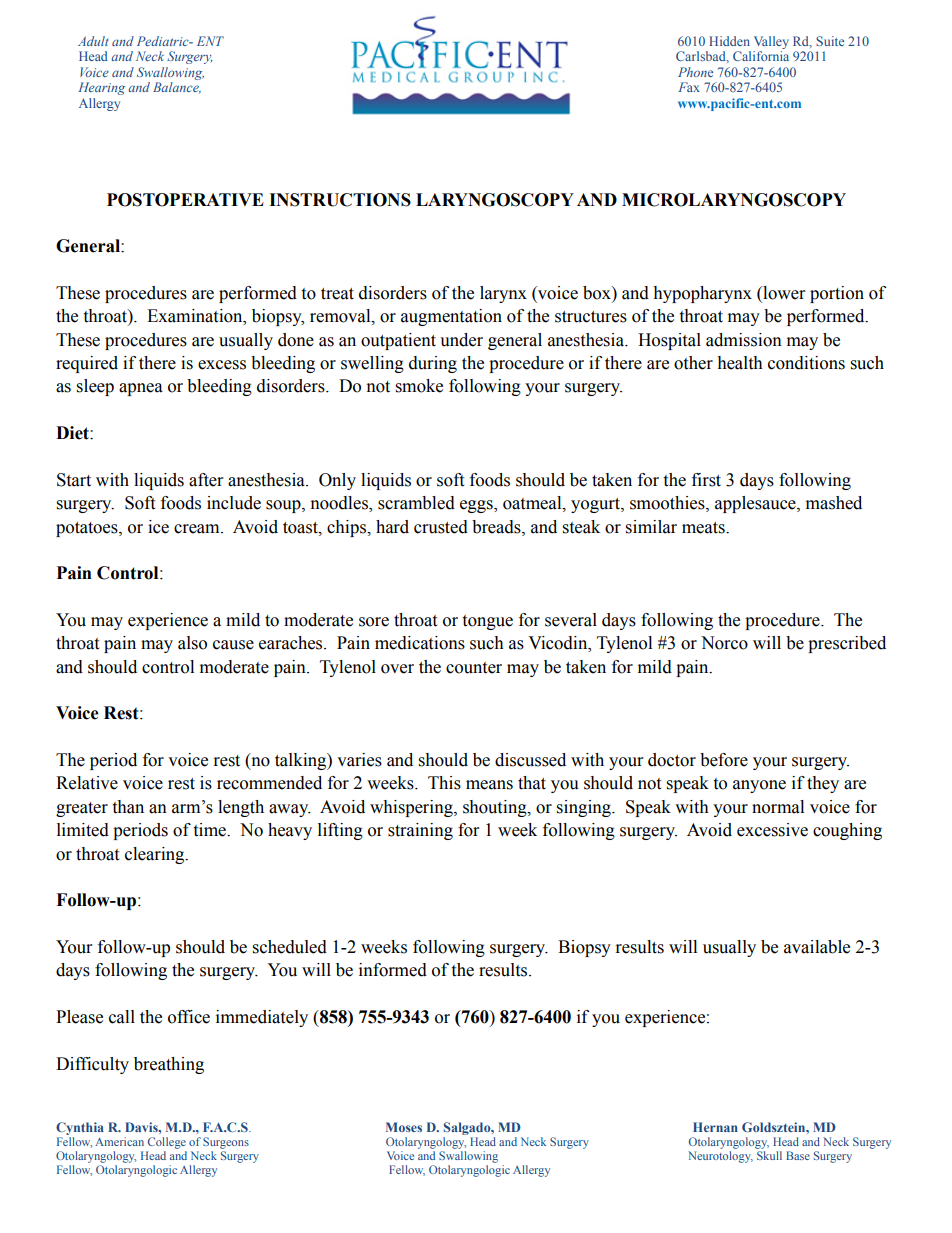  Describe the element at coordinates (487, 622) in the image. I see `tongue` at that location.
